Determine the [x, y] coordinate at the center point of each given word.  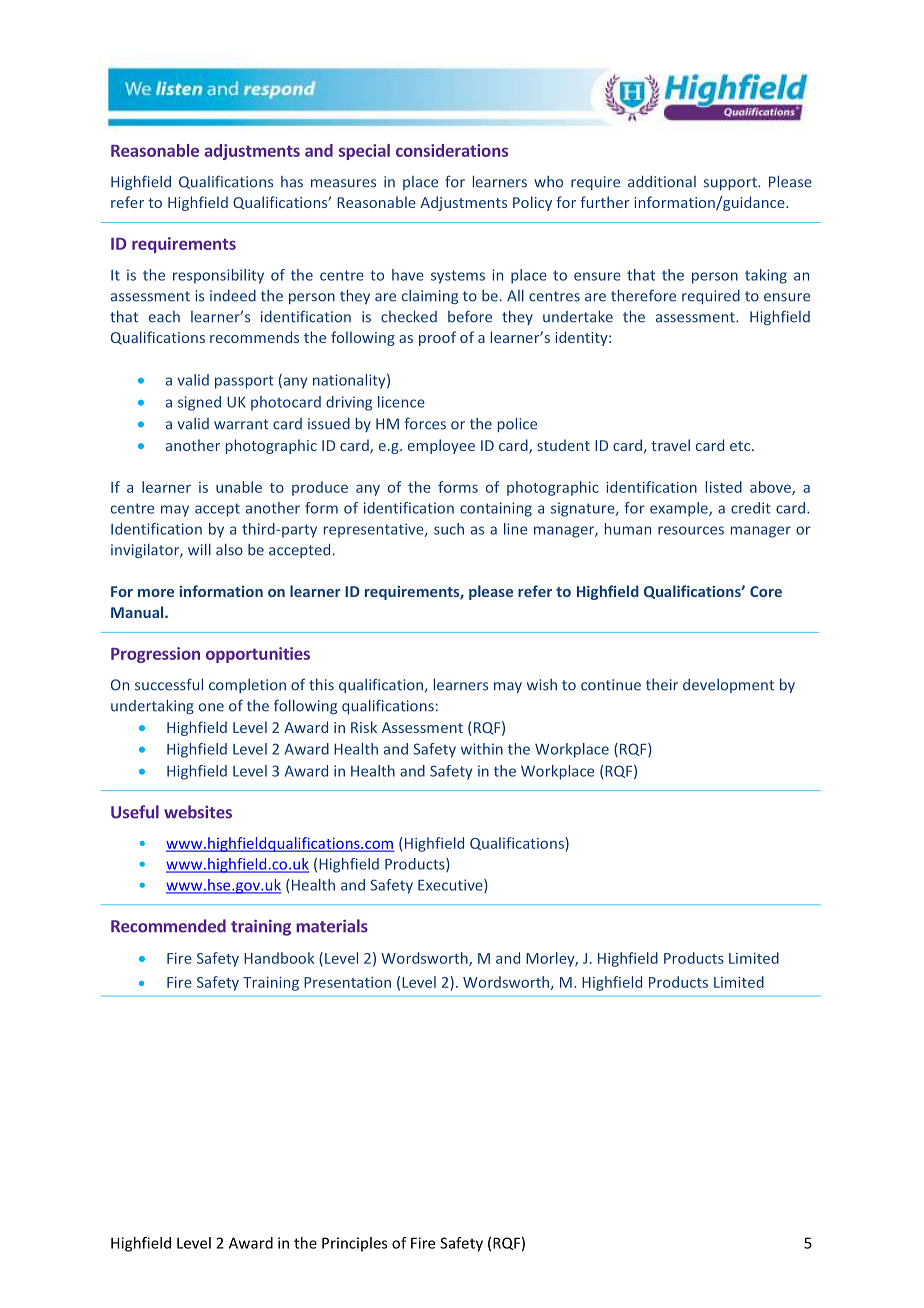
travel [670, 445]
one [211, 707]
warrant [241, 424]
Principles [354, 1244]
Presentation [347, 982]
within [482, 749]
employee [441, 446]
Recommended [168, 926]
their [662, 685]
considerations [452, 150]
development [728, 686]
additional [662, 182]
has [292, 182]
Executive [451, 886]
